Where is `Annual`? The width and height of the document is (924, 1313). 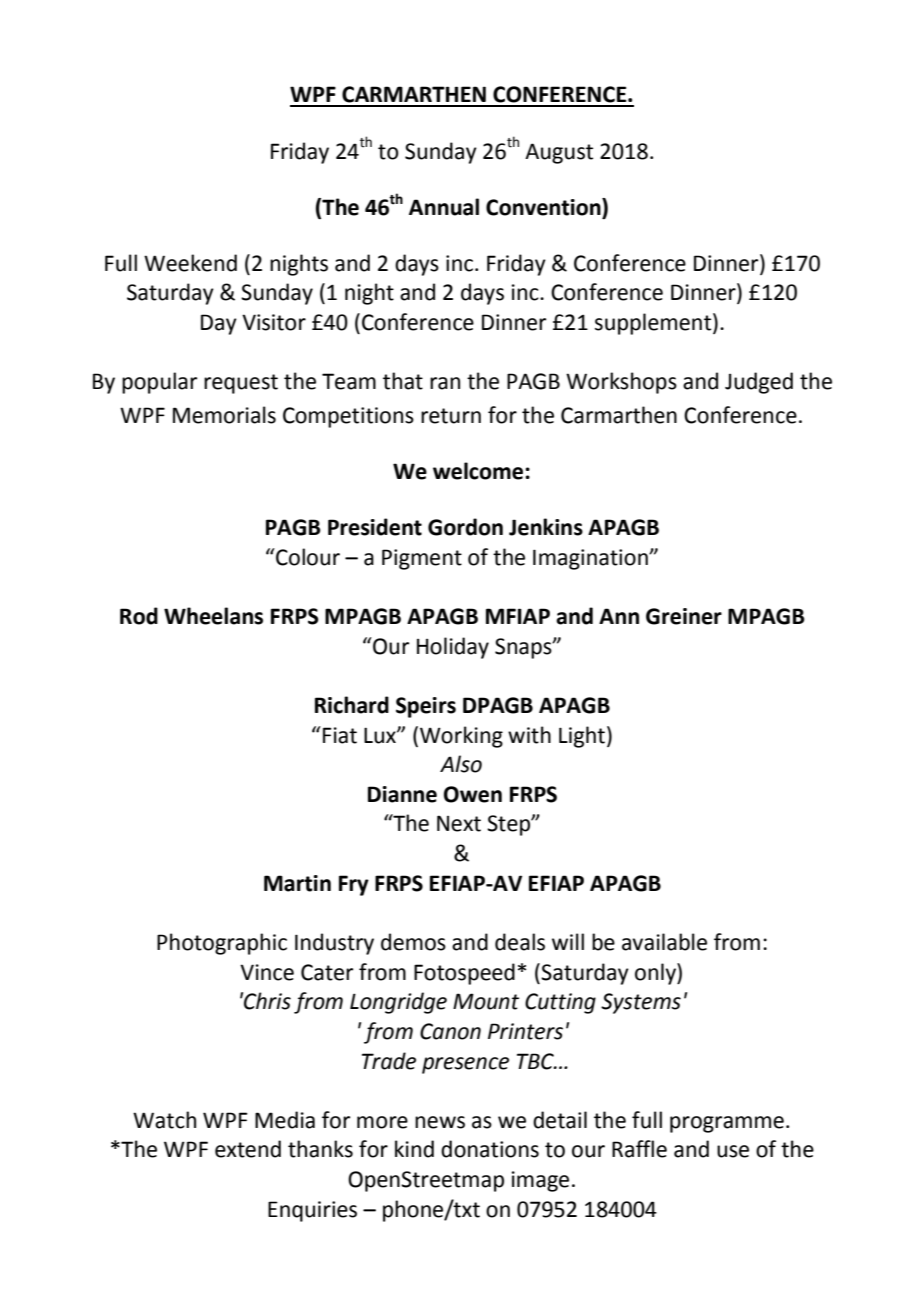 Annual is located at coordinates (444, 207).
